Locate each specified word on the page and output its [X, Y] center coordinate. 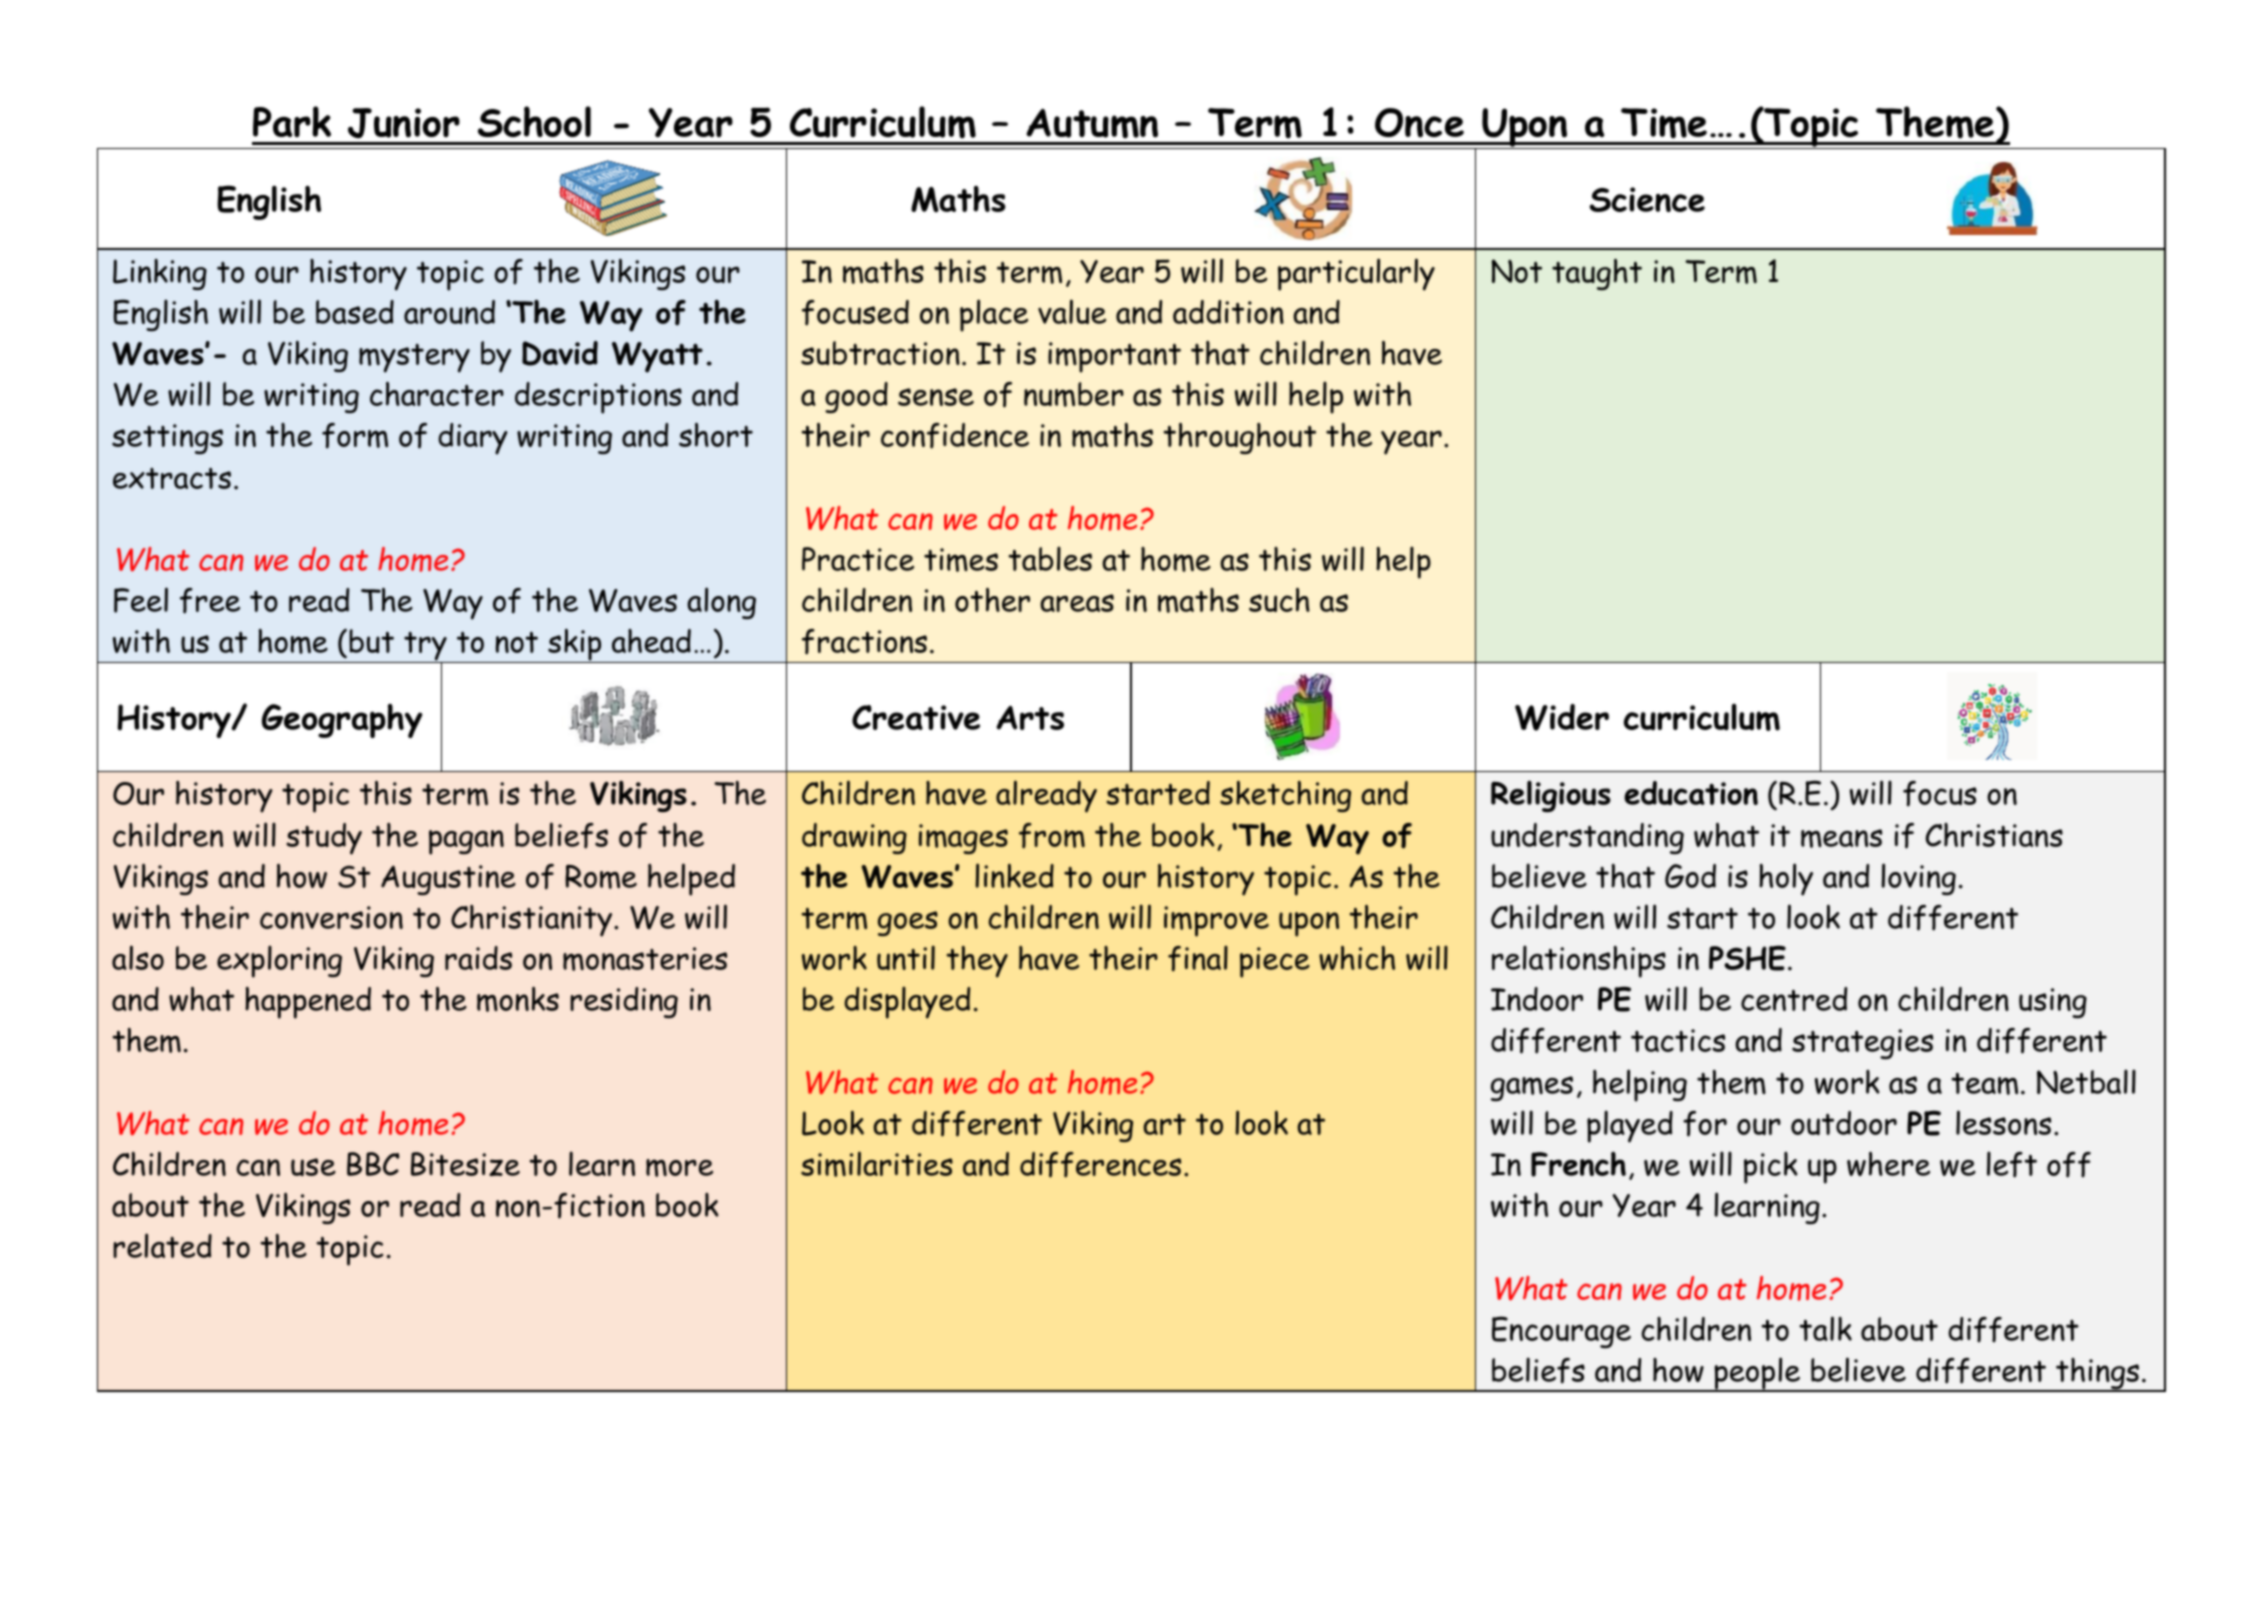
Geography [342, 721]
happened [308, 1003]
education [1691, 793]
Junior [404, 123]
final [1198, 959]
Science [1647, 199]
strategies [1862, 1044]
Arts [1030, 717]
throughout [1239, 438]
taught [1597, 274]
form [355, 436]
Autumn [1092, 124]
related [162, 1245]
